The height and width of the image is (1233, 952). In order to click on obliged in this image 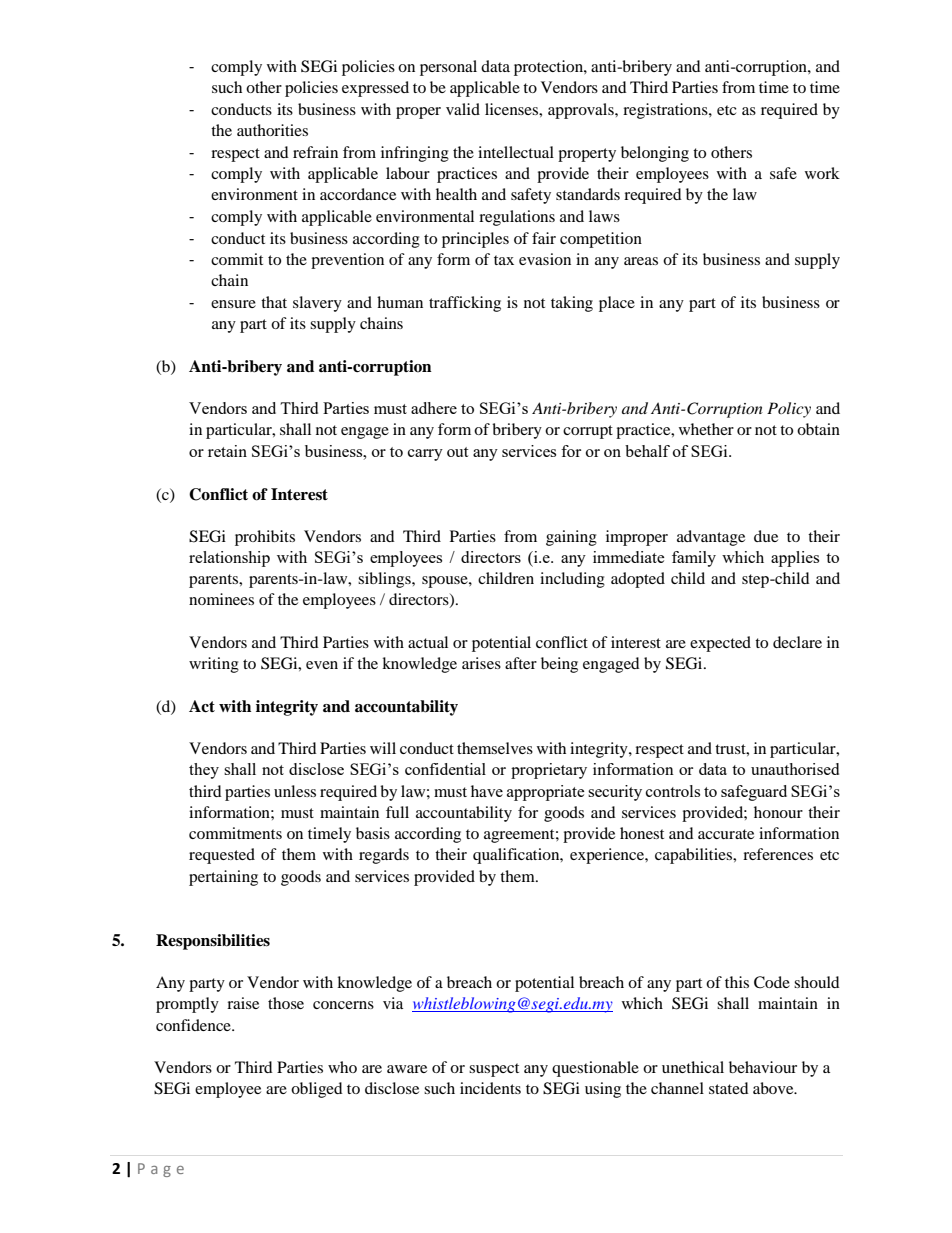, I will do `click(317, 1090)`.
